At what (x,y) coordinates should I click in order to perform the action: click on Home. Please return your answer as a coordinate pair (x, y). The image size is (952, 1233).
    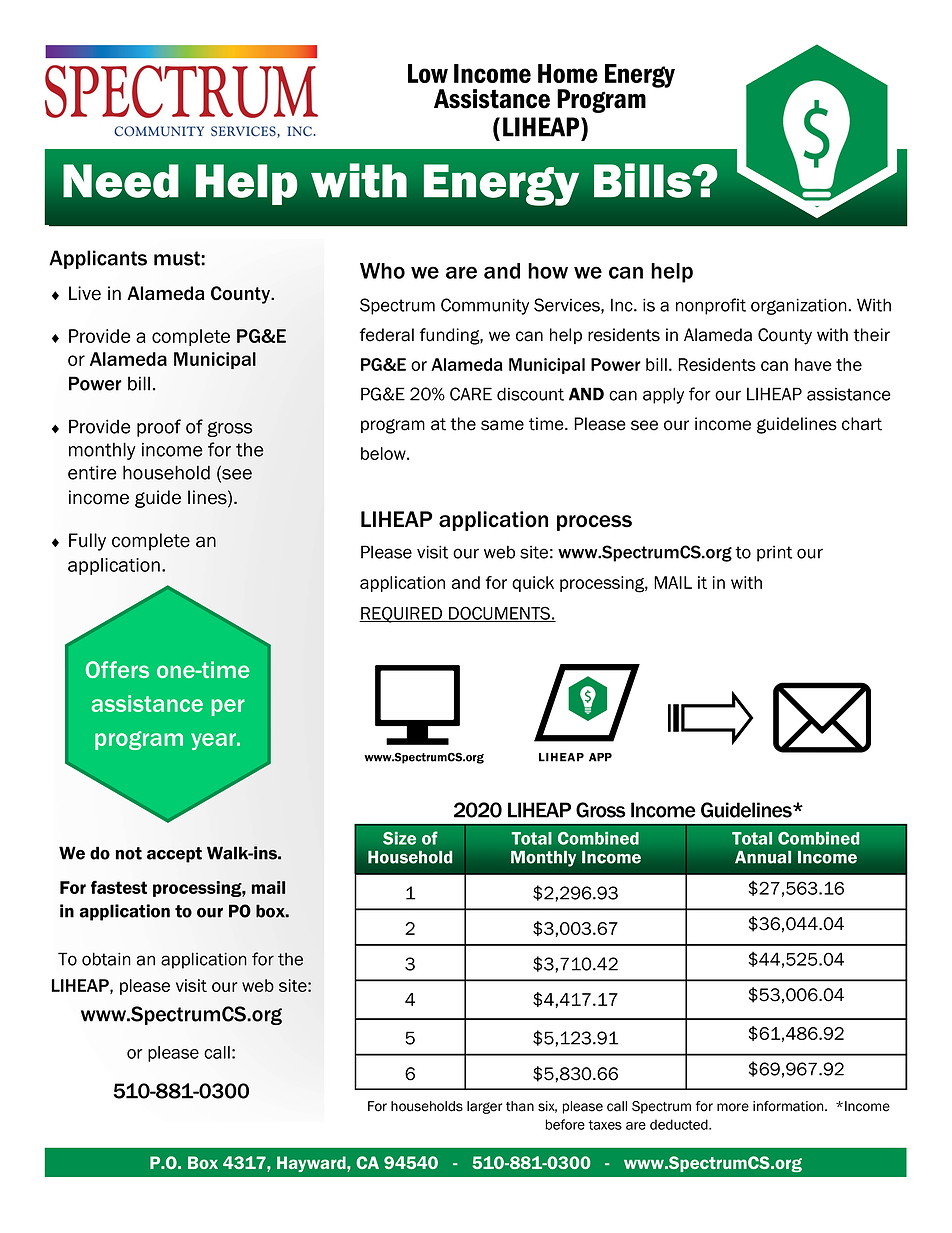
    Looking at the image, I should click on (568, 73).
